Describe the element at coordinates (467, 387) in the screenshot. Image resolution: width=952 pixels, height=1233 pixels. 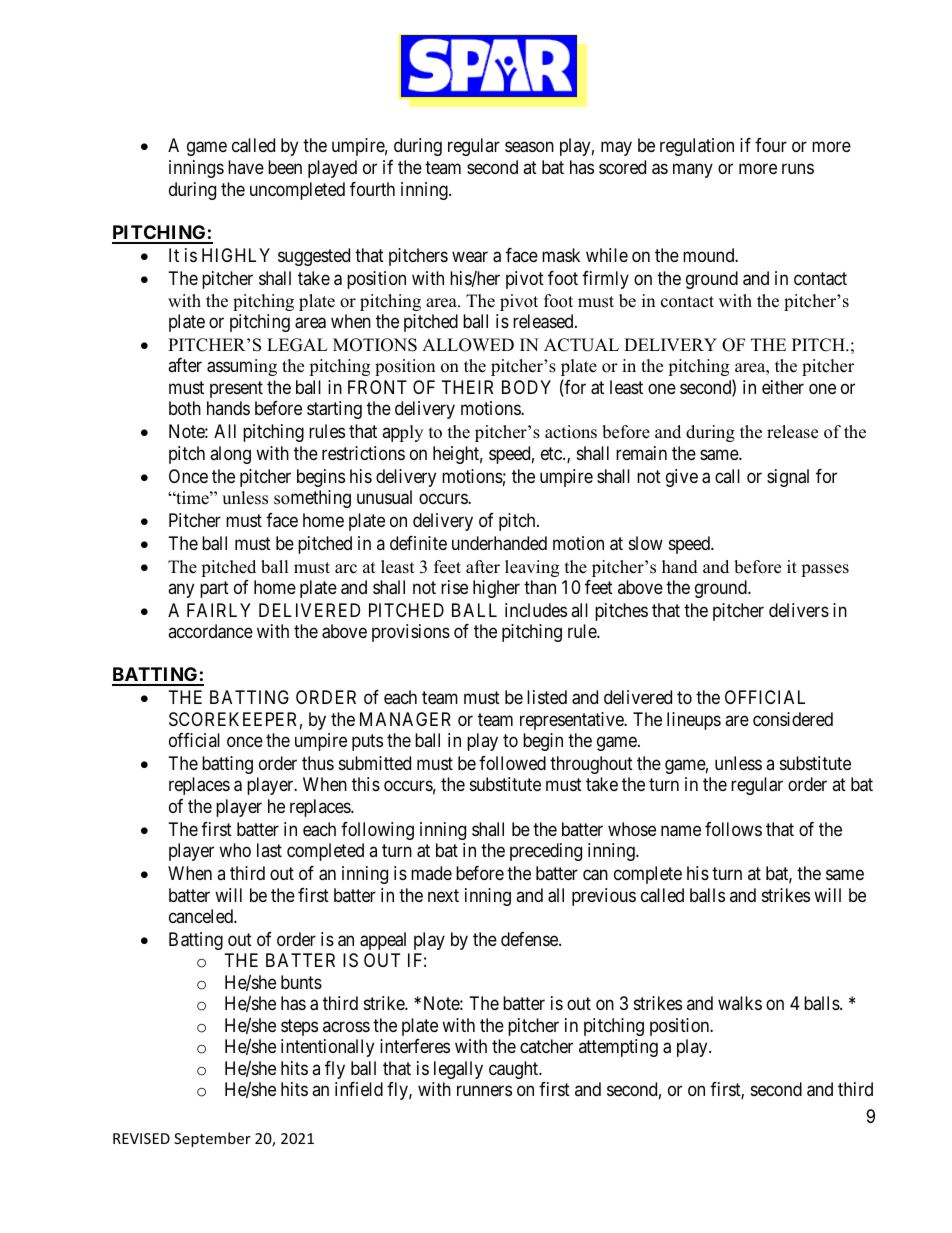
I see `THEIR` at that location.
